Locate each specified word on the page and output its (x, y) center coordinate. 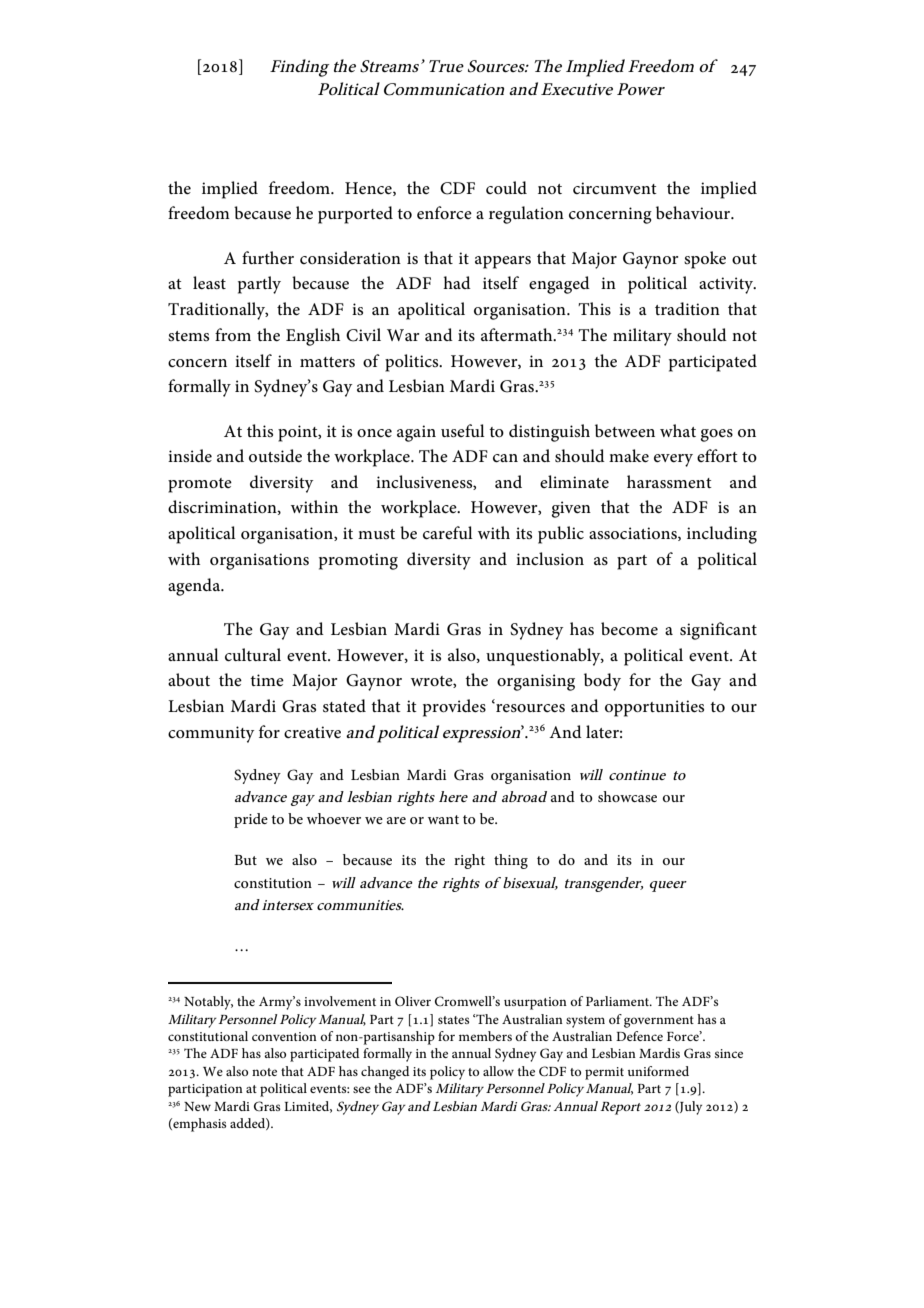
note (264, 1072)
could (506, 187)
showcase (627, 796)
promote (200, 485)
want (443, 819)
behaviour (694, 212)
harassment (669, 481)
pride (251, 820)
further (268, 257)
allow (498, 1071)
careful (448, 532)
